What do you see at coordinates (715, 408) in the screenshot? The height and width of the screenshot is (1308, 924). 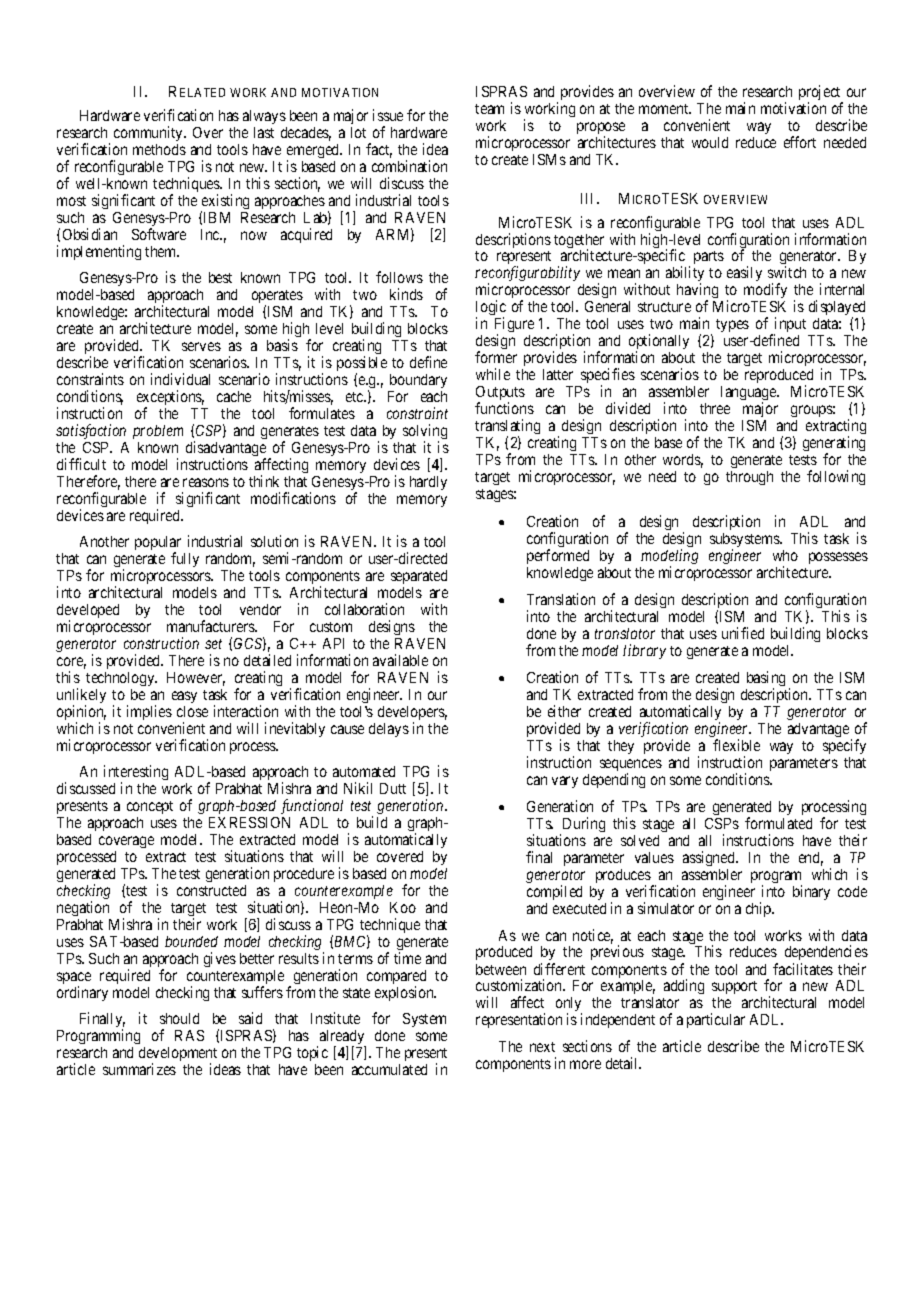 I see `three` at bounding box center [715, 408].
